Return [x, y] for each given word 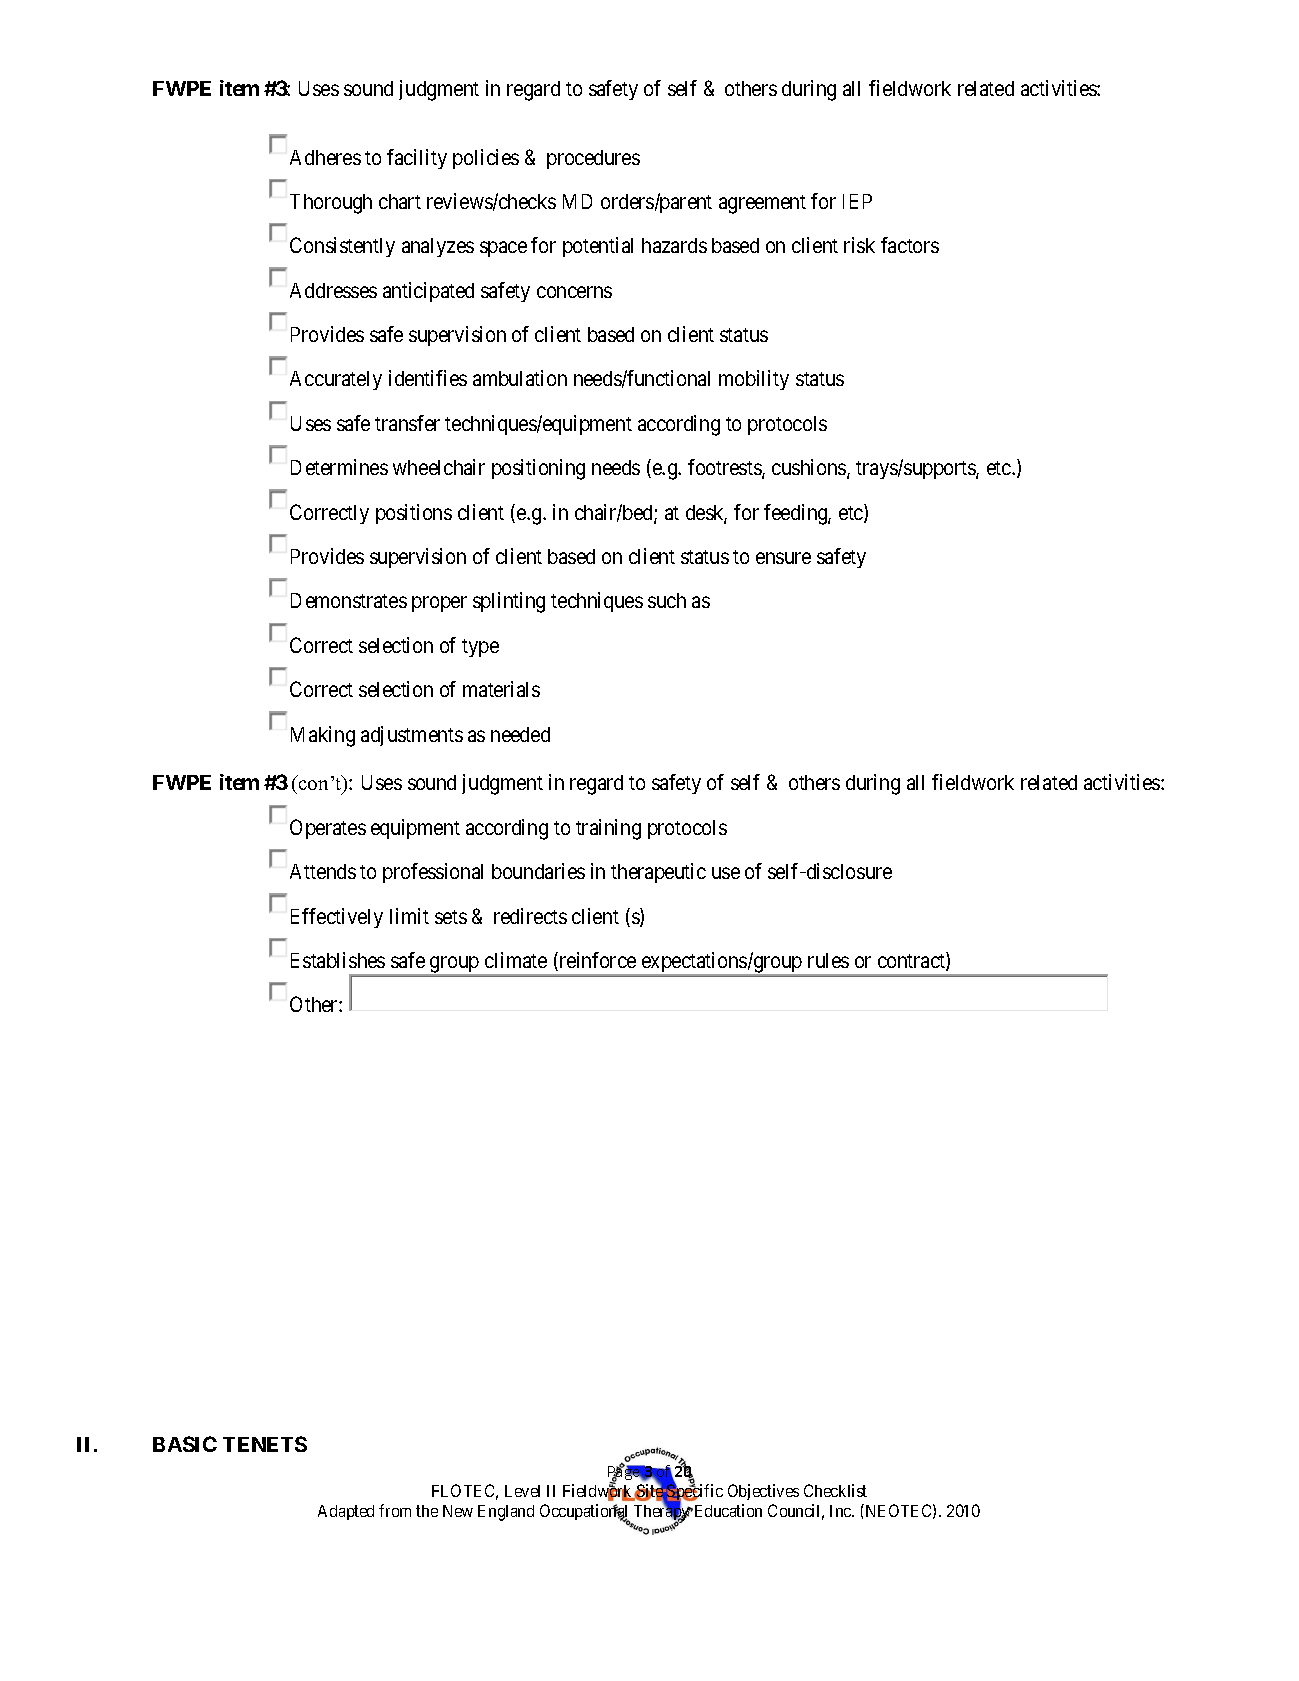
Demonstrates [349, 600]
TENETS [265, 1444]
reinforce [596, 961]
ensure [783, 558]
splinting [509, 602]
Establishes [338, 960]
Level [522, 1491]
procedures [593, 159]
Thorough [331, 204]
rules [828, 960]
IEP [857, 201]
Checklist [835, 1490]
